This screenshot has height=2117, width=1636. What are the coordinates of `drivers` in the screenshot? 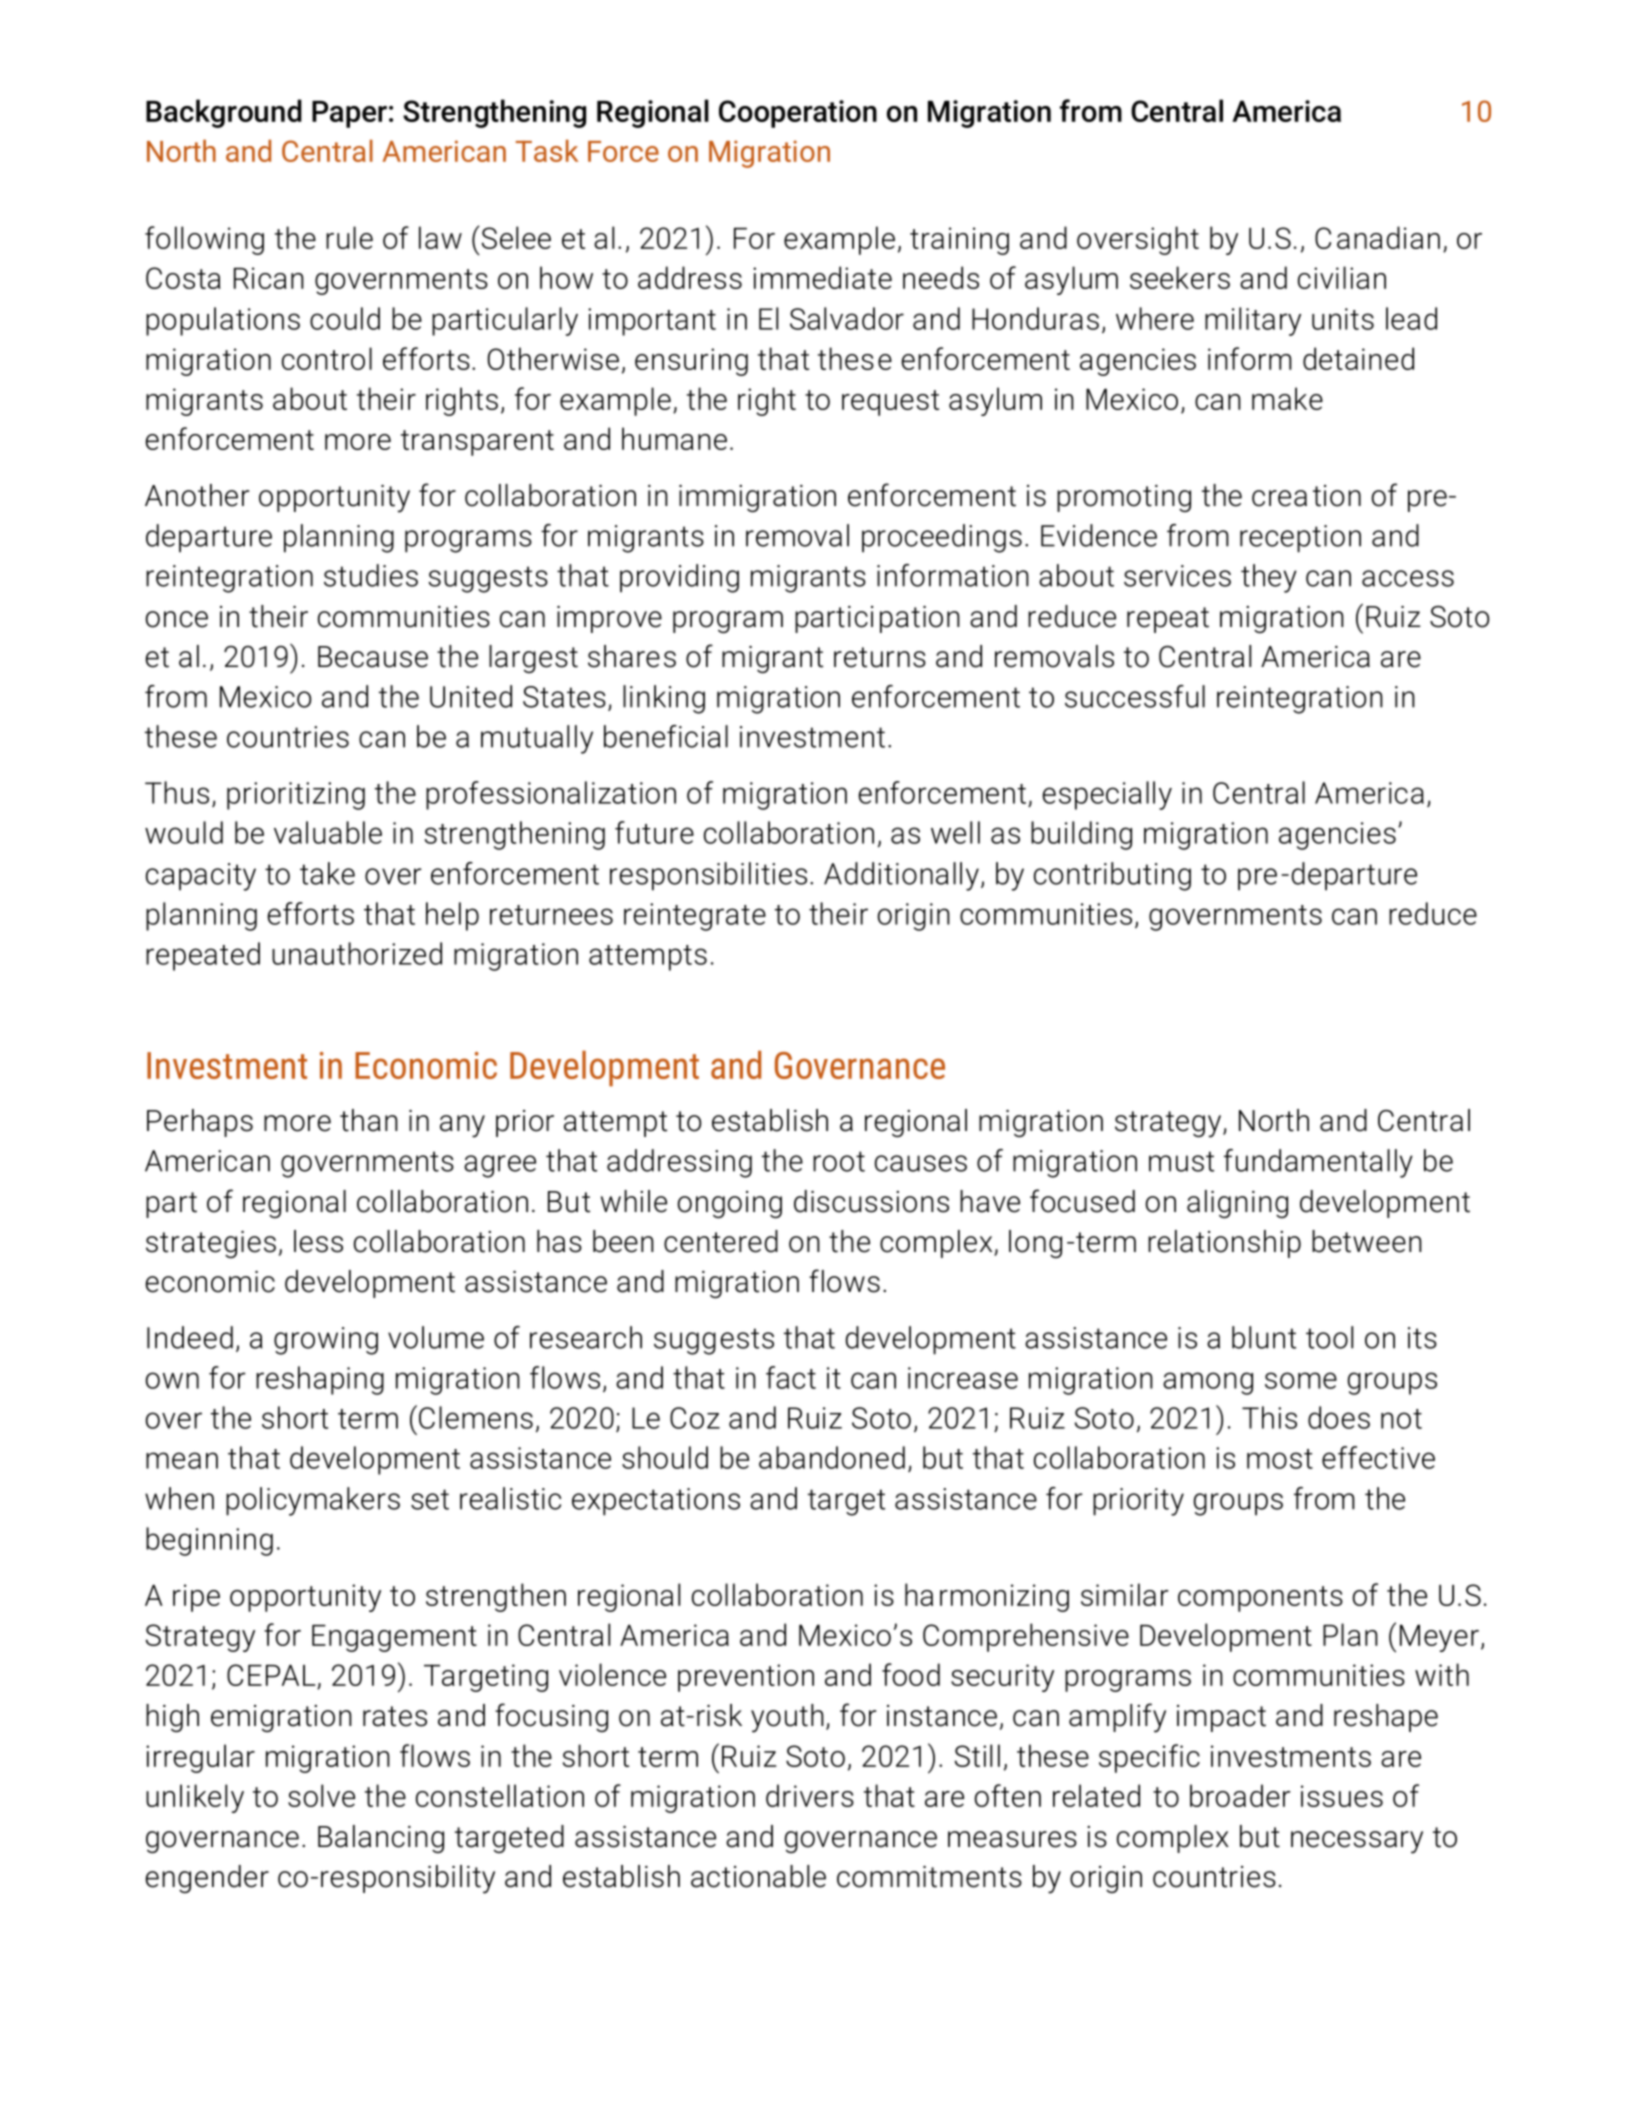 It's located at (810, 1795).
